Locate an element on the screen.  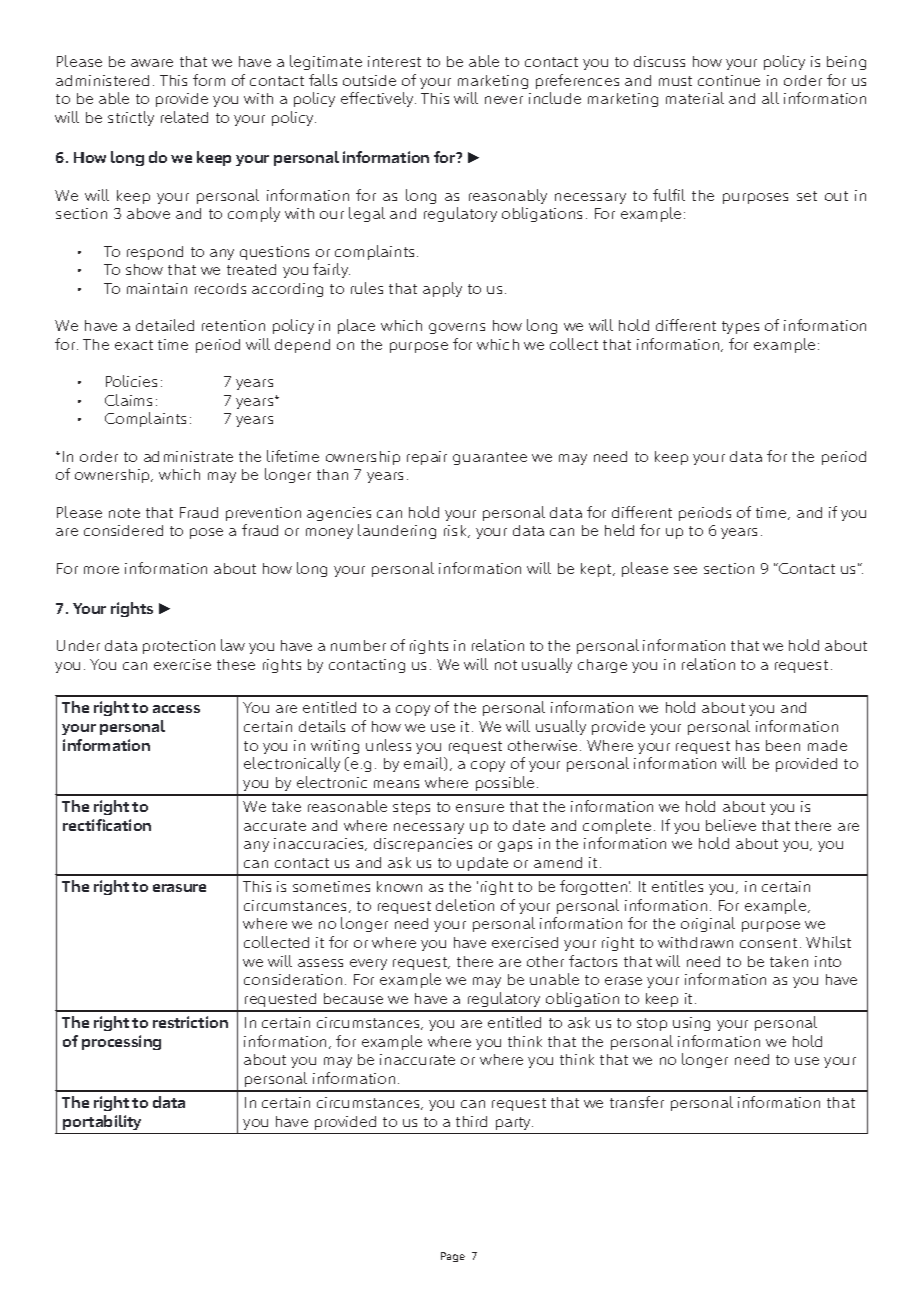
portability is located at coordinates (102, 1122).
